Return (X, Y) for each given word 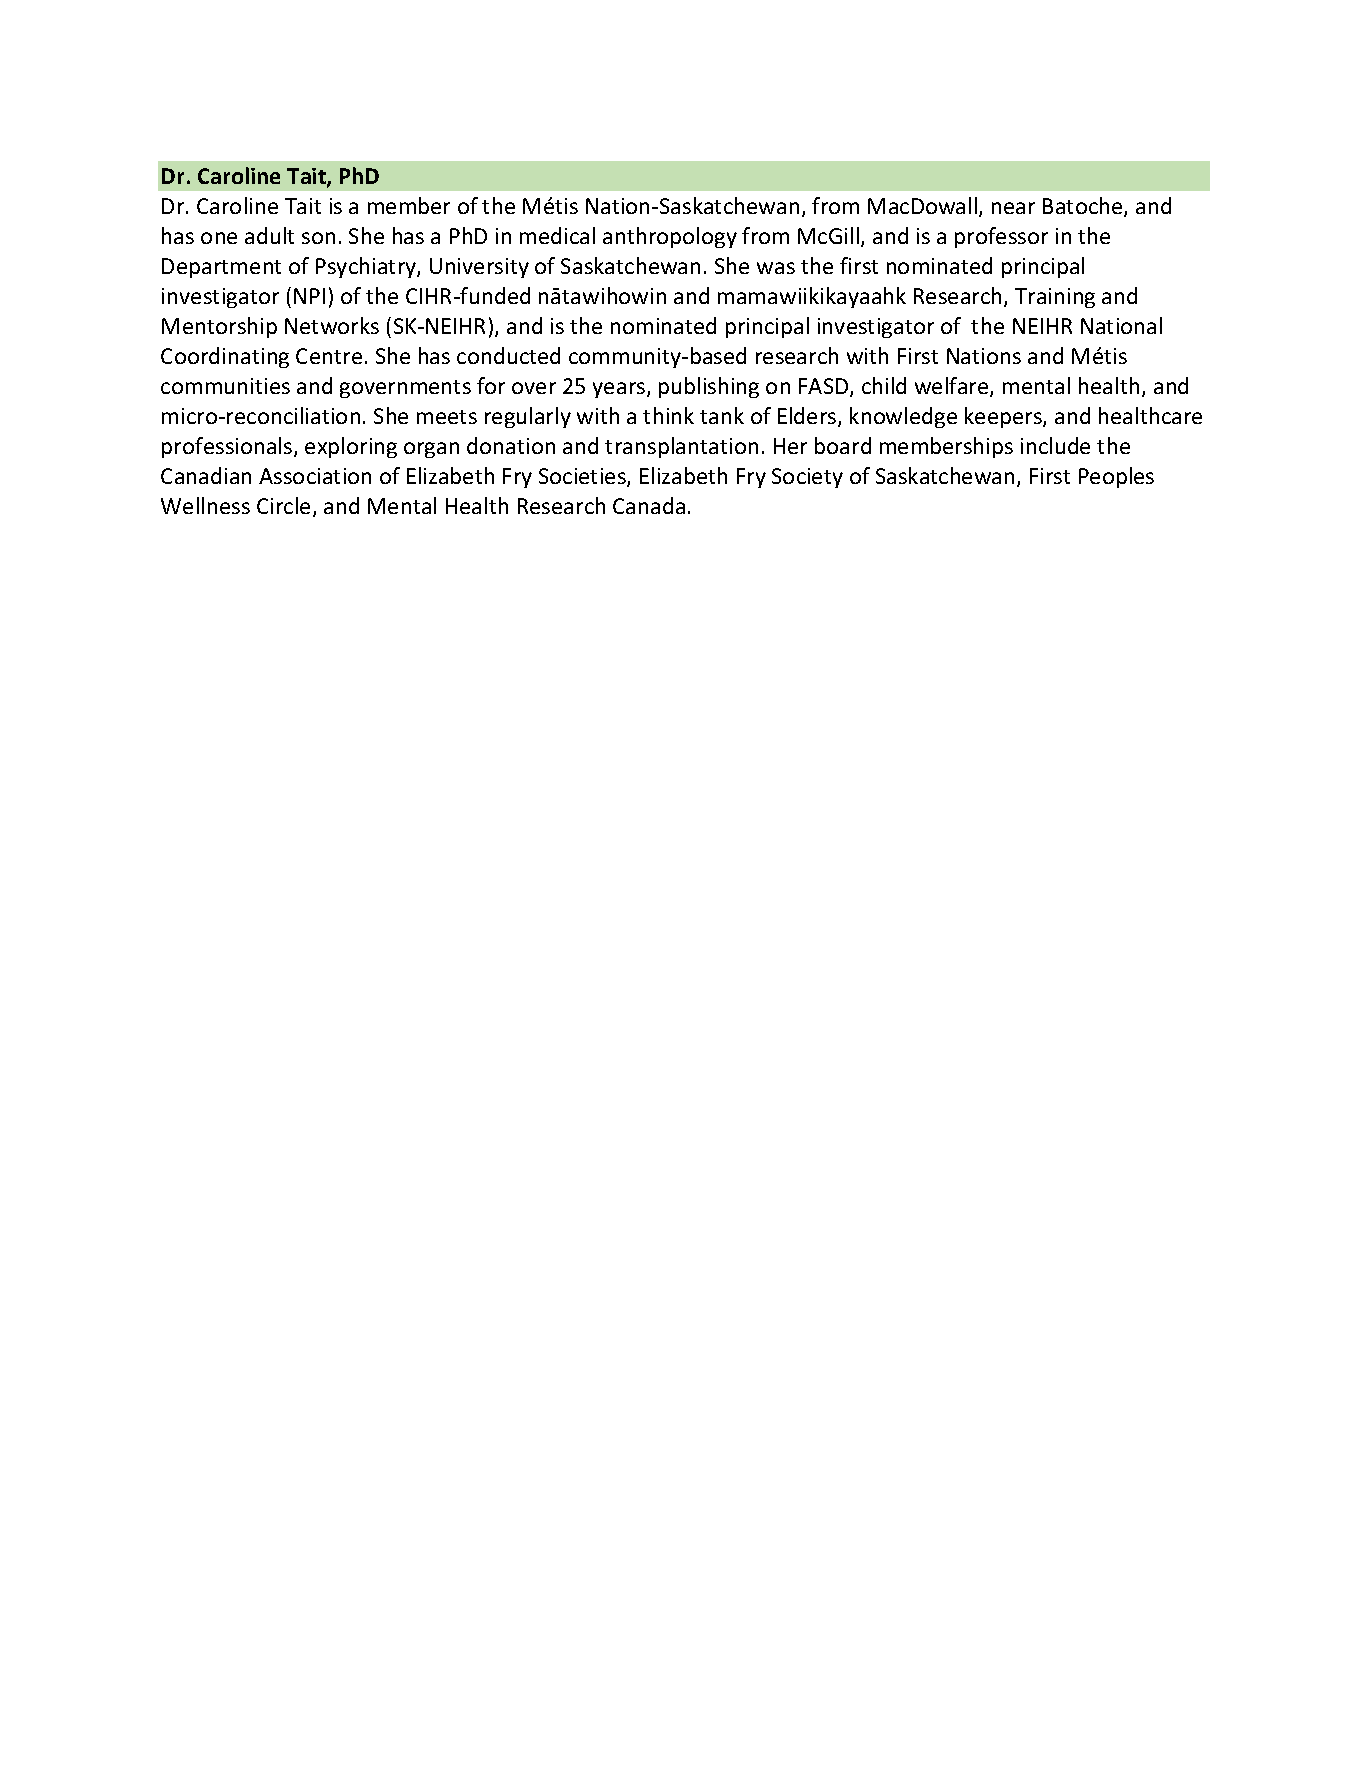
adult (269, 235)
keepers (1004, 417)
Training (1055, 298)
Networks (332, 325)
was (776, 268)
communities (225, 386)
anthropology (670, 237)
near (1013, 208)
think (668, 415)
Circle (285, 507)
